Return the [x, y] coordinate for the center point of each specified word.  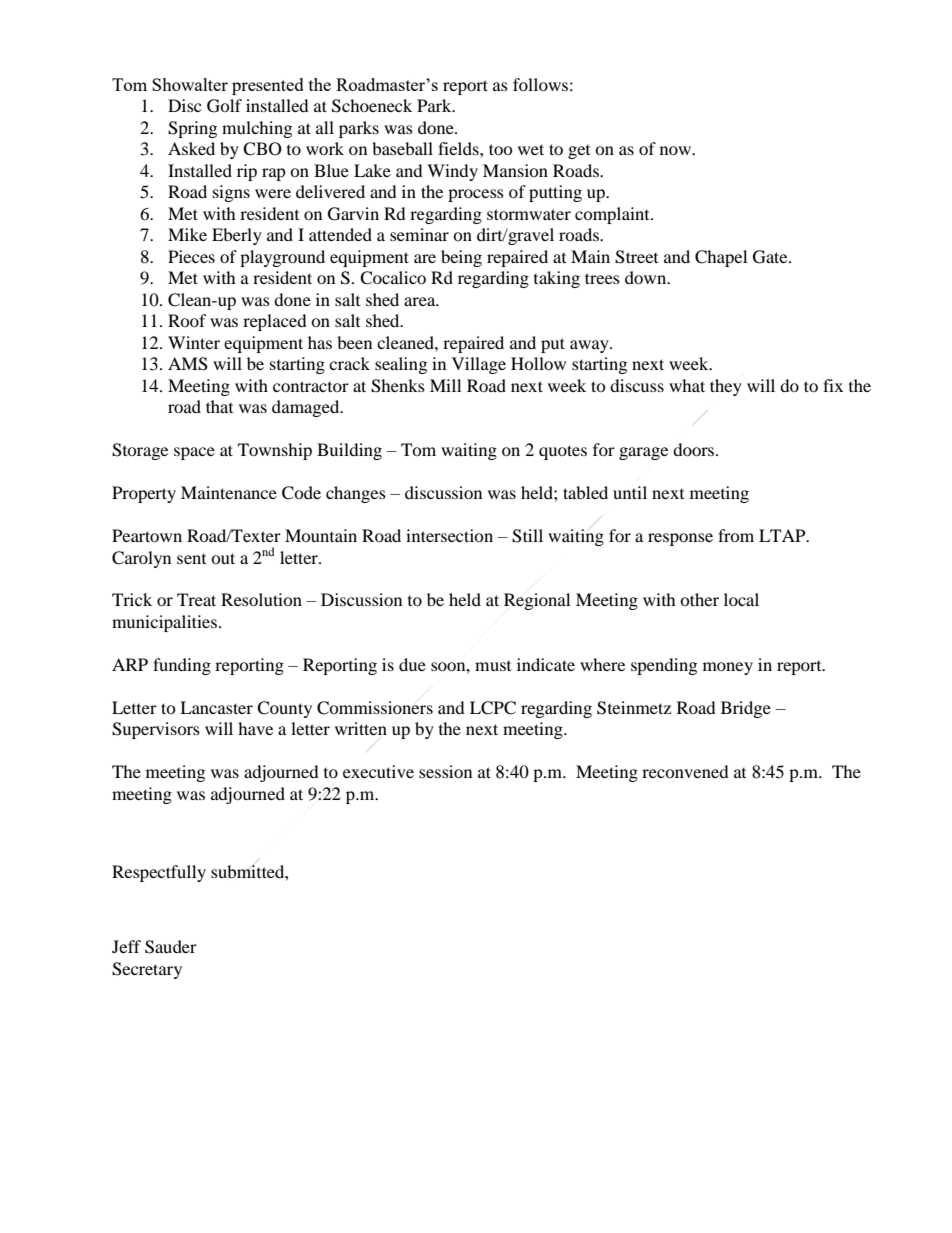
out [223, 558]
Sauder [171, 947]
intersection [449, 535]
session [445, 771]
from [736, 535]
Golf [224, 106]
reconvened [685, 771]
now [677, 150]
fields [459, 148]
